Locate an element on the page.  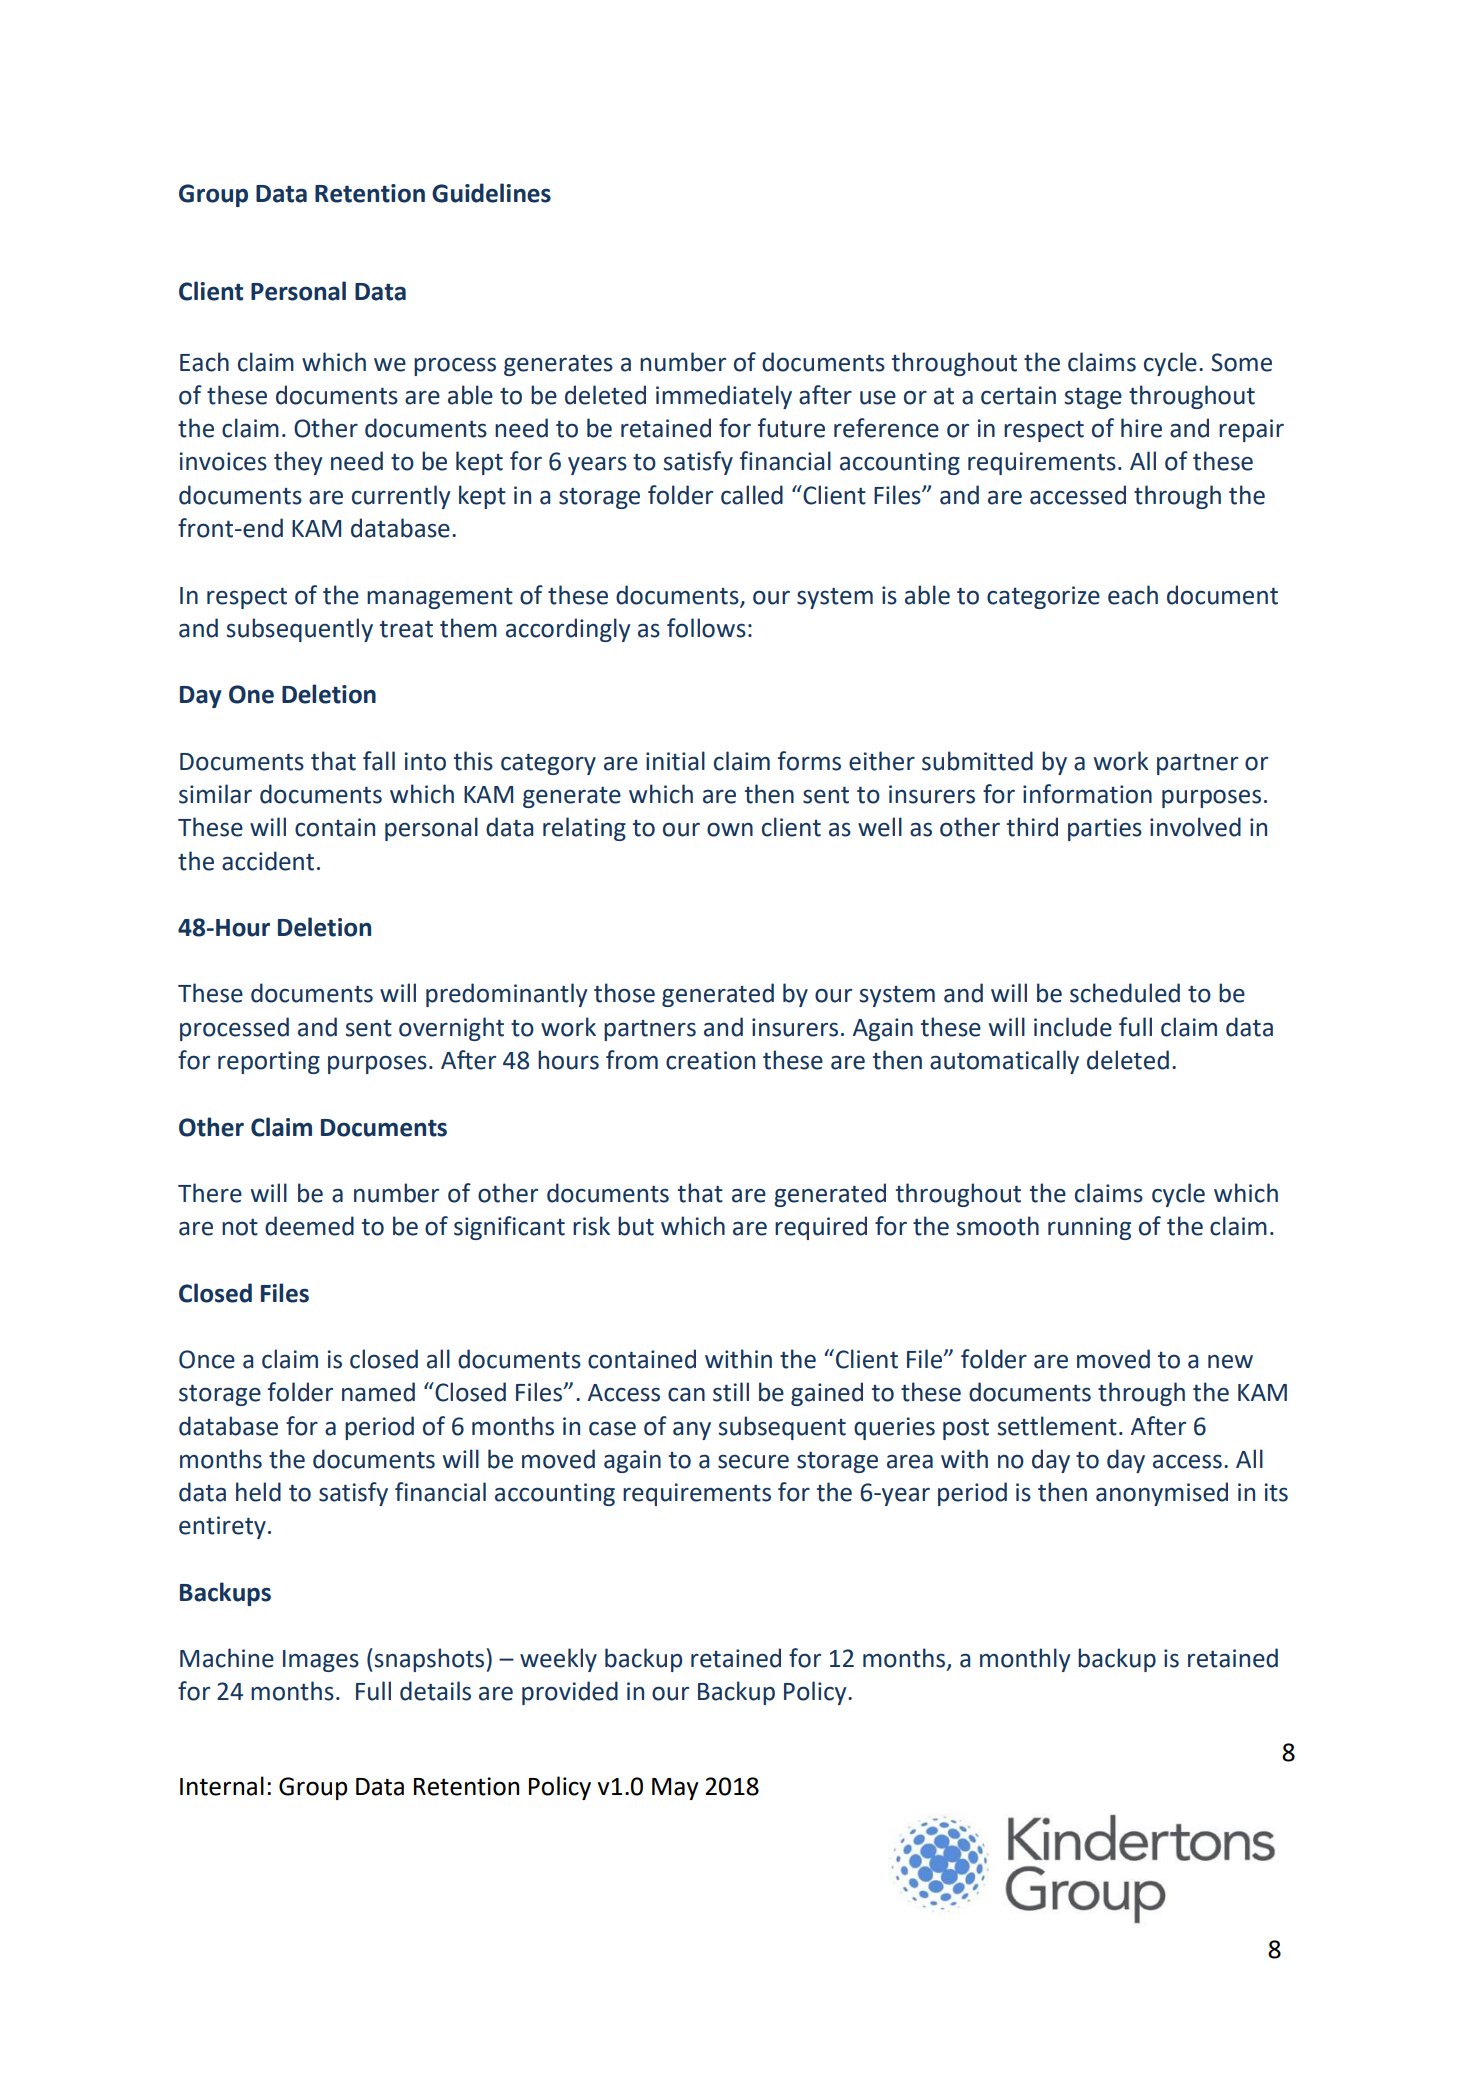
reporting is located at coordinates (269, 1062).
